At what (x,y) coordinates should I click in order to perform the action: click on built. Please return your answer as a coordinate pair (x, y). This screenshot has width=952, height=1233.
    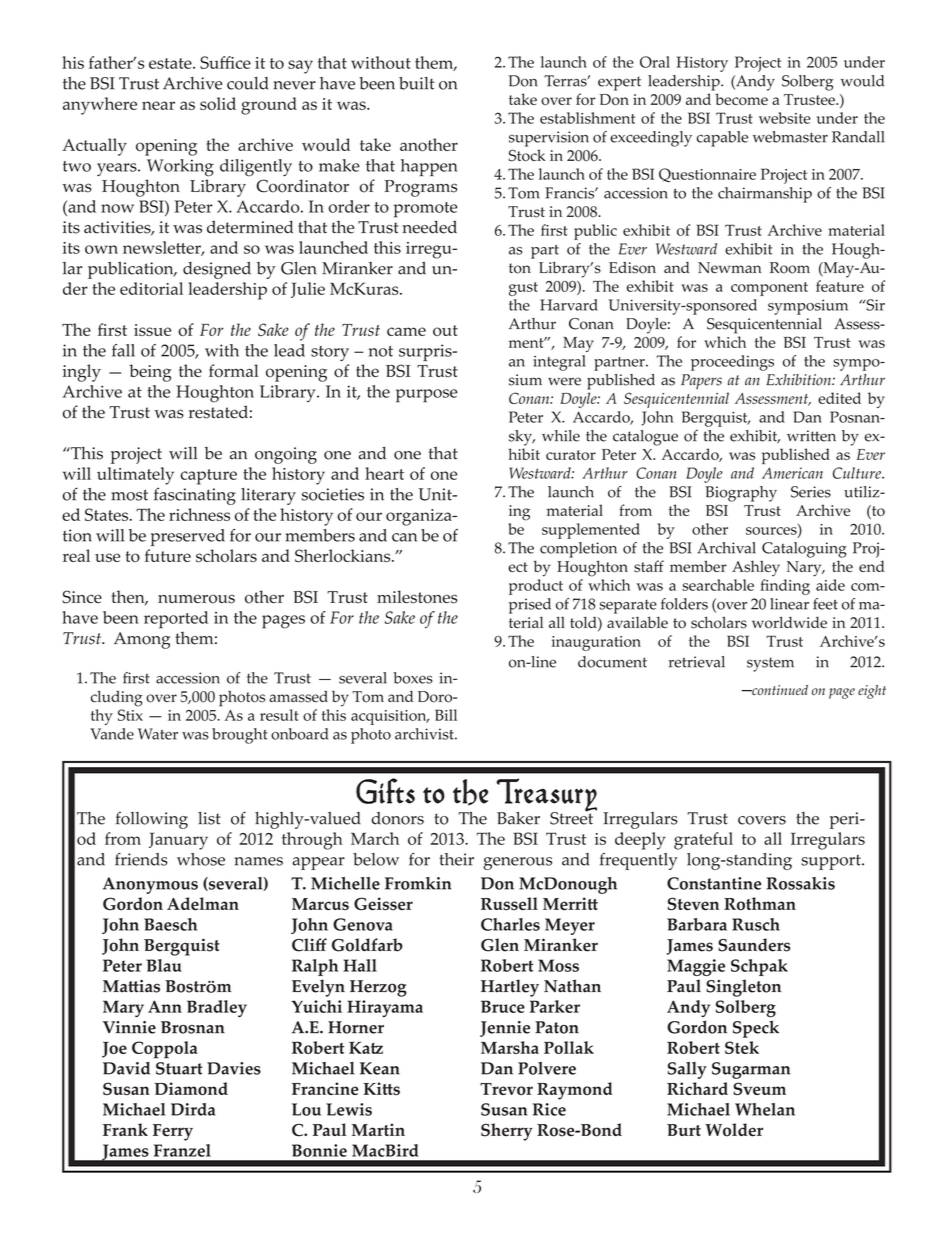
    Looking at the image, I should click on (416, 83).
